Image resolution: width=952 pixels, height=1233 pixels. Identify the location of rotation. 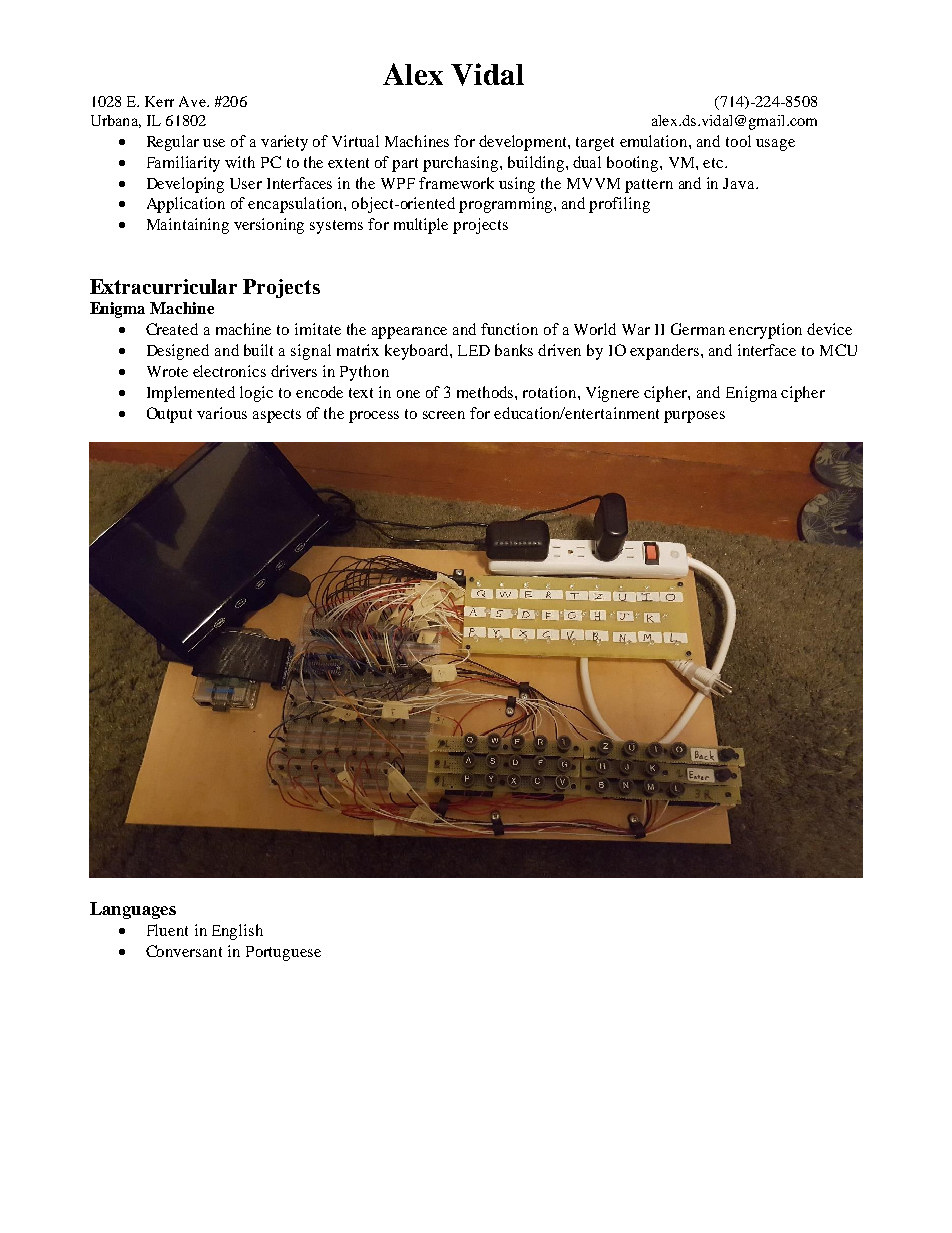
(551, 392).
